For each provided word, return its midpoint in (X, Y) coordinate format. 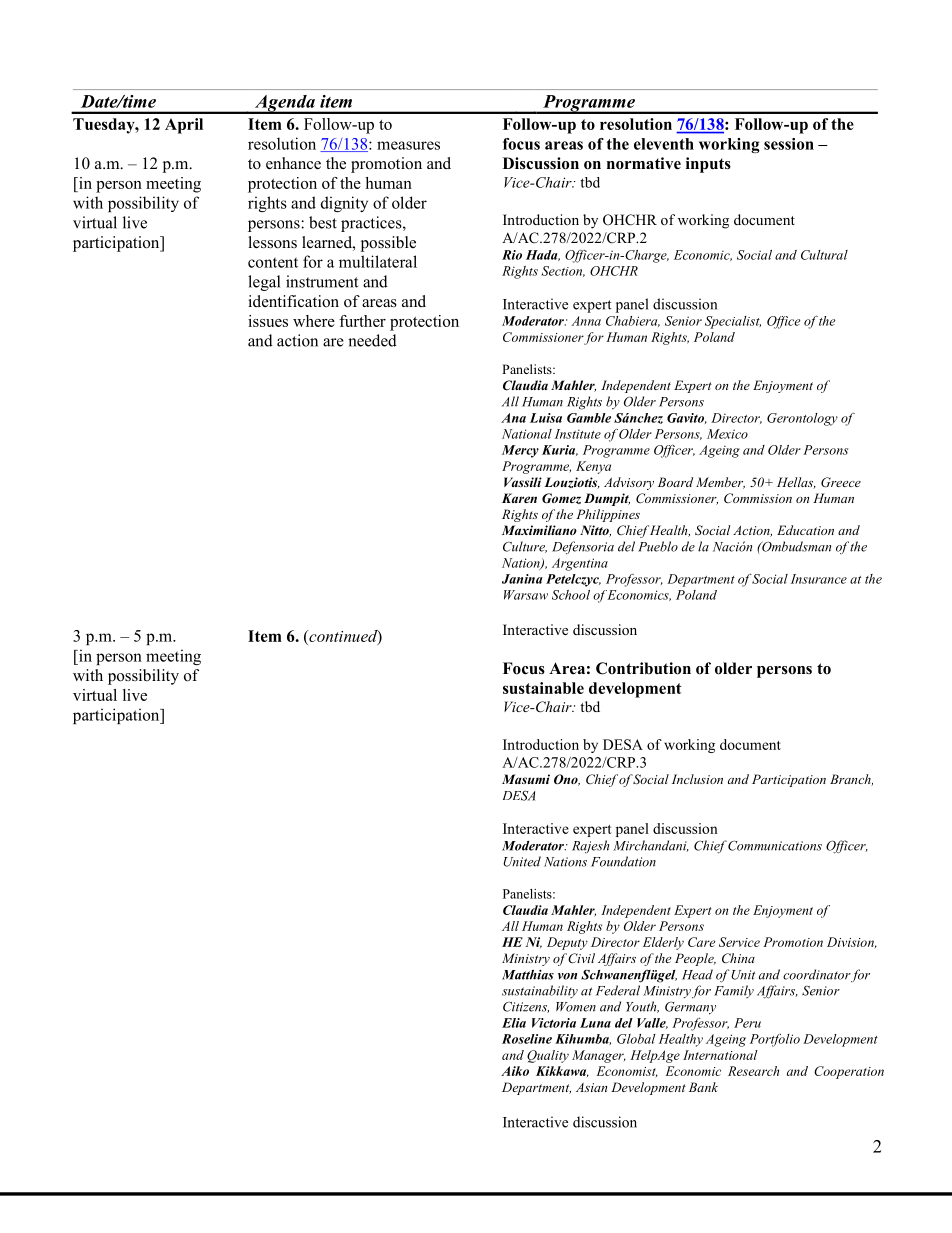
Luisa (546, 418)
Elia (514, 1023)
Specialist (733, 322)
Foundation (623, 861)
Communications (775, 845)
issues (268, 321)
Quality (548, 1056)
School (571, 595)
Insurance (819, 579)
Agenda (285, 104)
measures (408, 145)
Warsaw (526, 595)
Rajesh (590, 846)
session (789, 144)
